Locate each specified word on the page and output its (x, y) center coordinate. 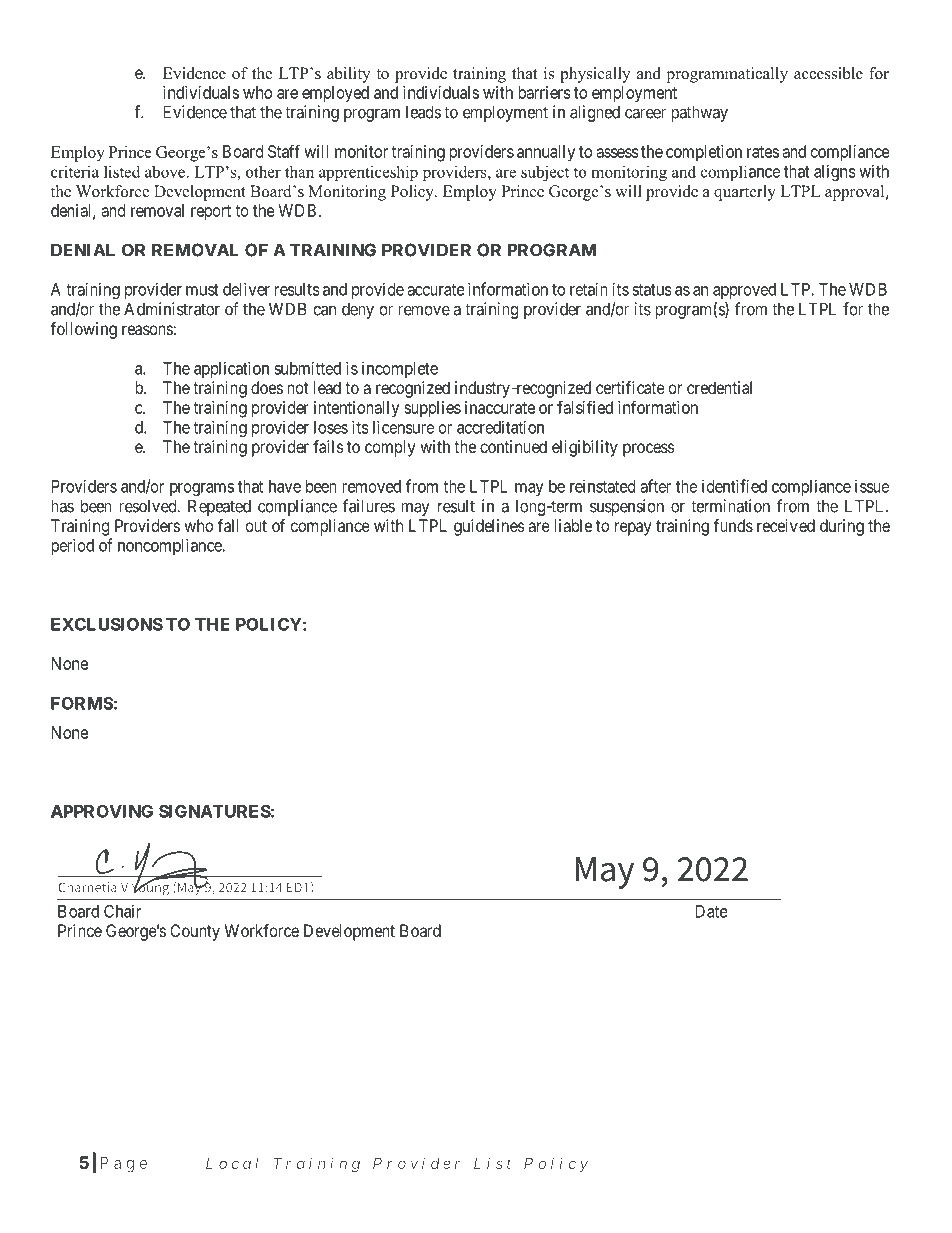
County (195, 932)
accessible (828, 73)
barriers (544, 92)
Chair (122, 911)
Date (712, 911)
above (165, 172)
